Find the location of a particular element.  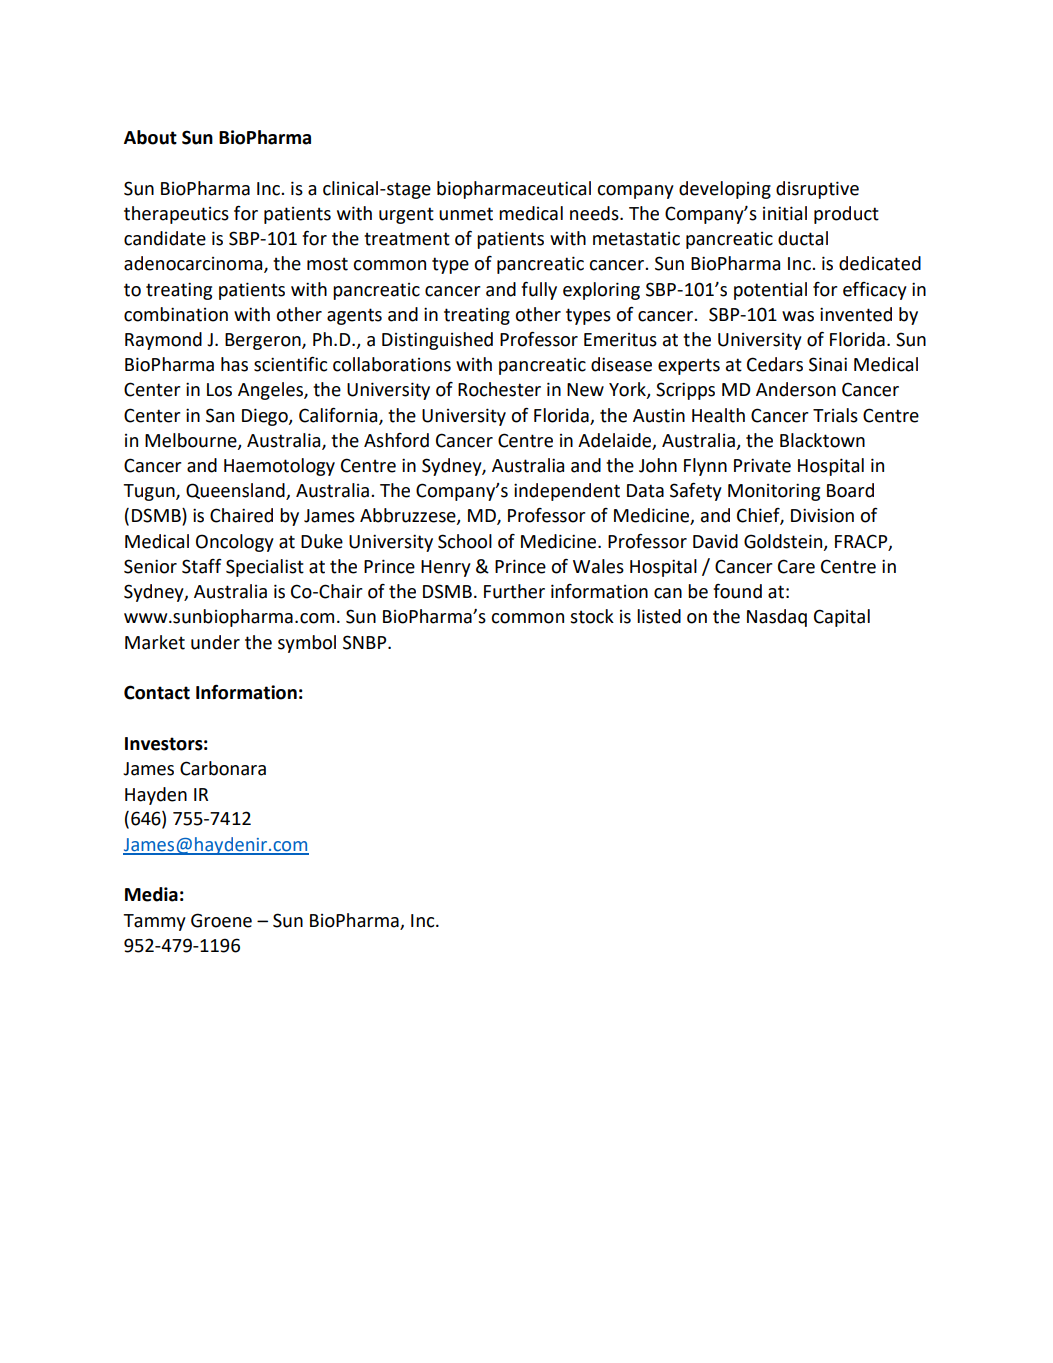

About is located at coordinates (150, 137).
